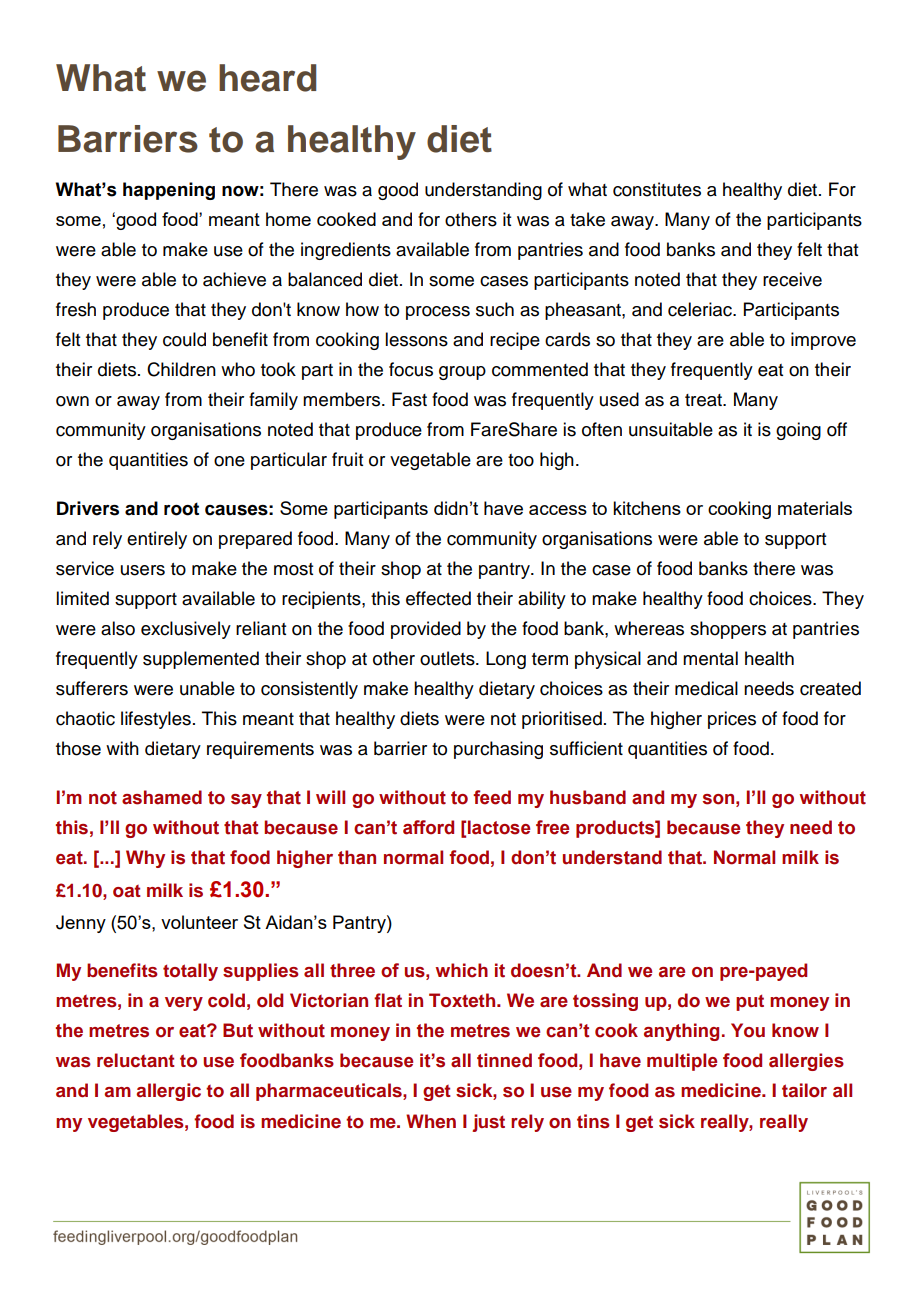 This screenshot has width=924, height=1308. Describe the element at coordinates (732, 720) in the screenshot. I see `prices` at that location.
